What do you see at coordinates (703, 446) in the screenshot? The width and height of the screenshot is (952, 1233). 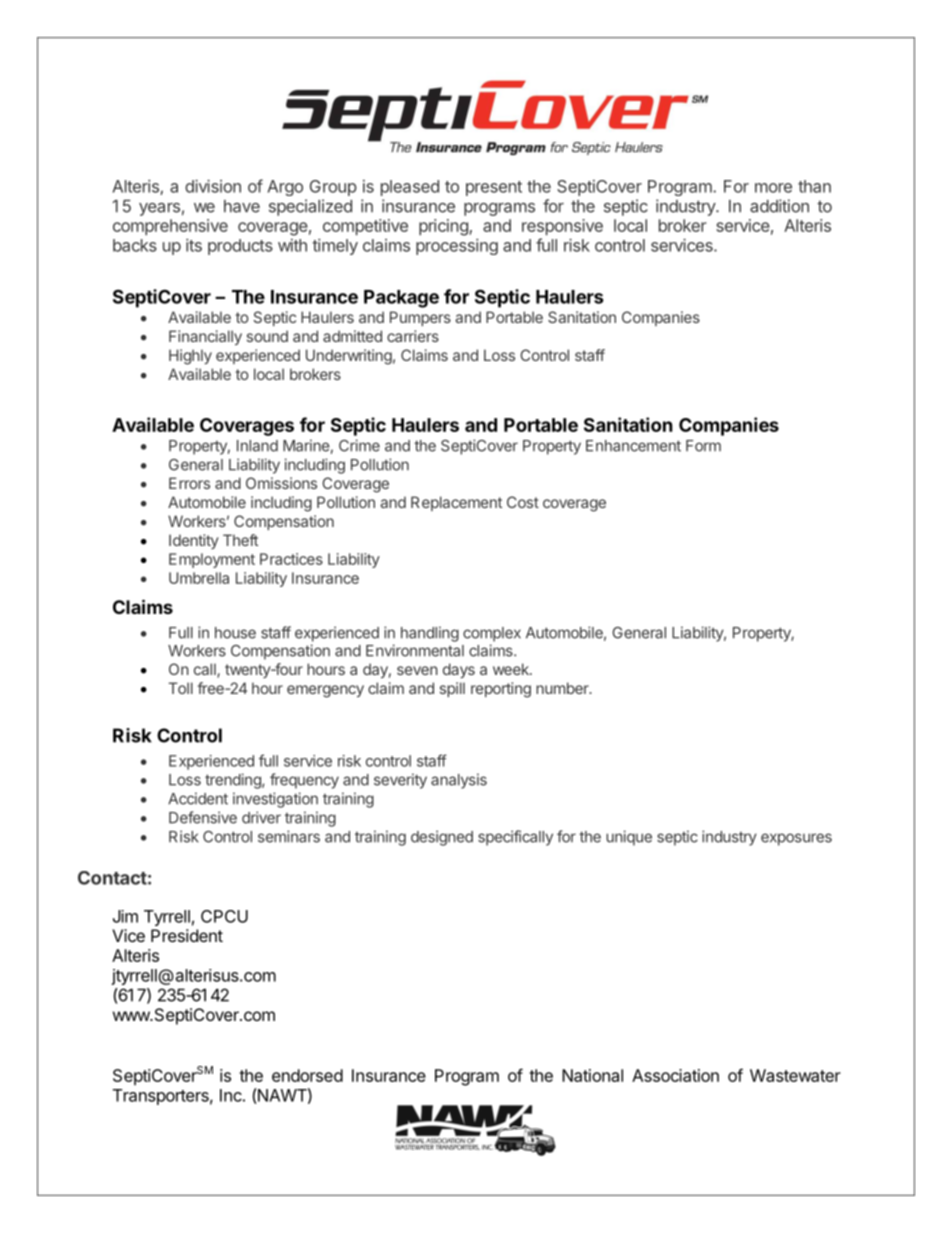 I see `Form` at bounding box center [703, 446].
